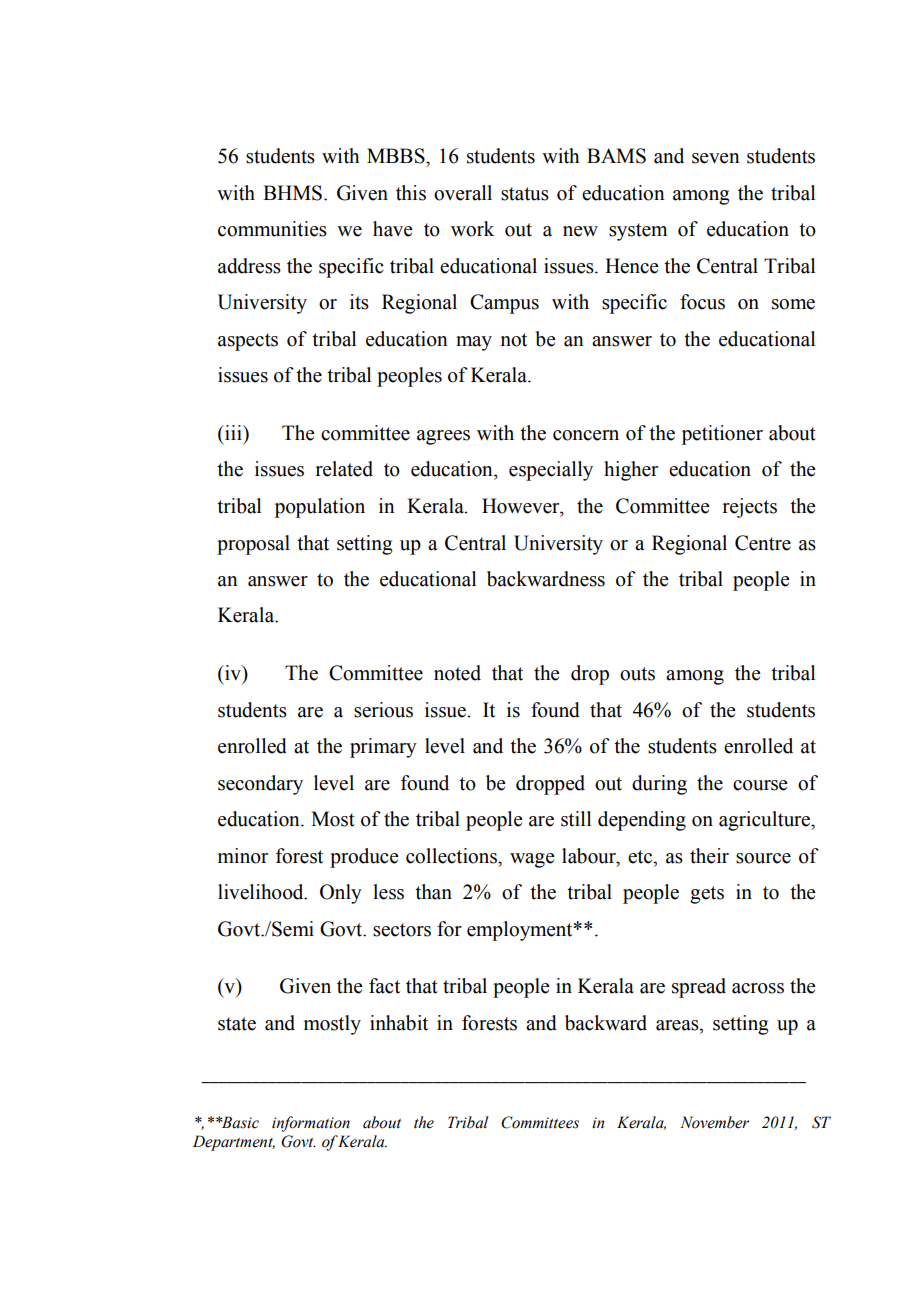 The image size is (924, 1308). Describe the element at coordinates (399, 1023) in the screenshot. I see `inhabit` at that location.
